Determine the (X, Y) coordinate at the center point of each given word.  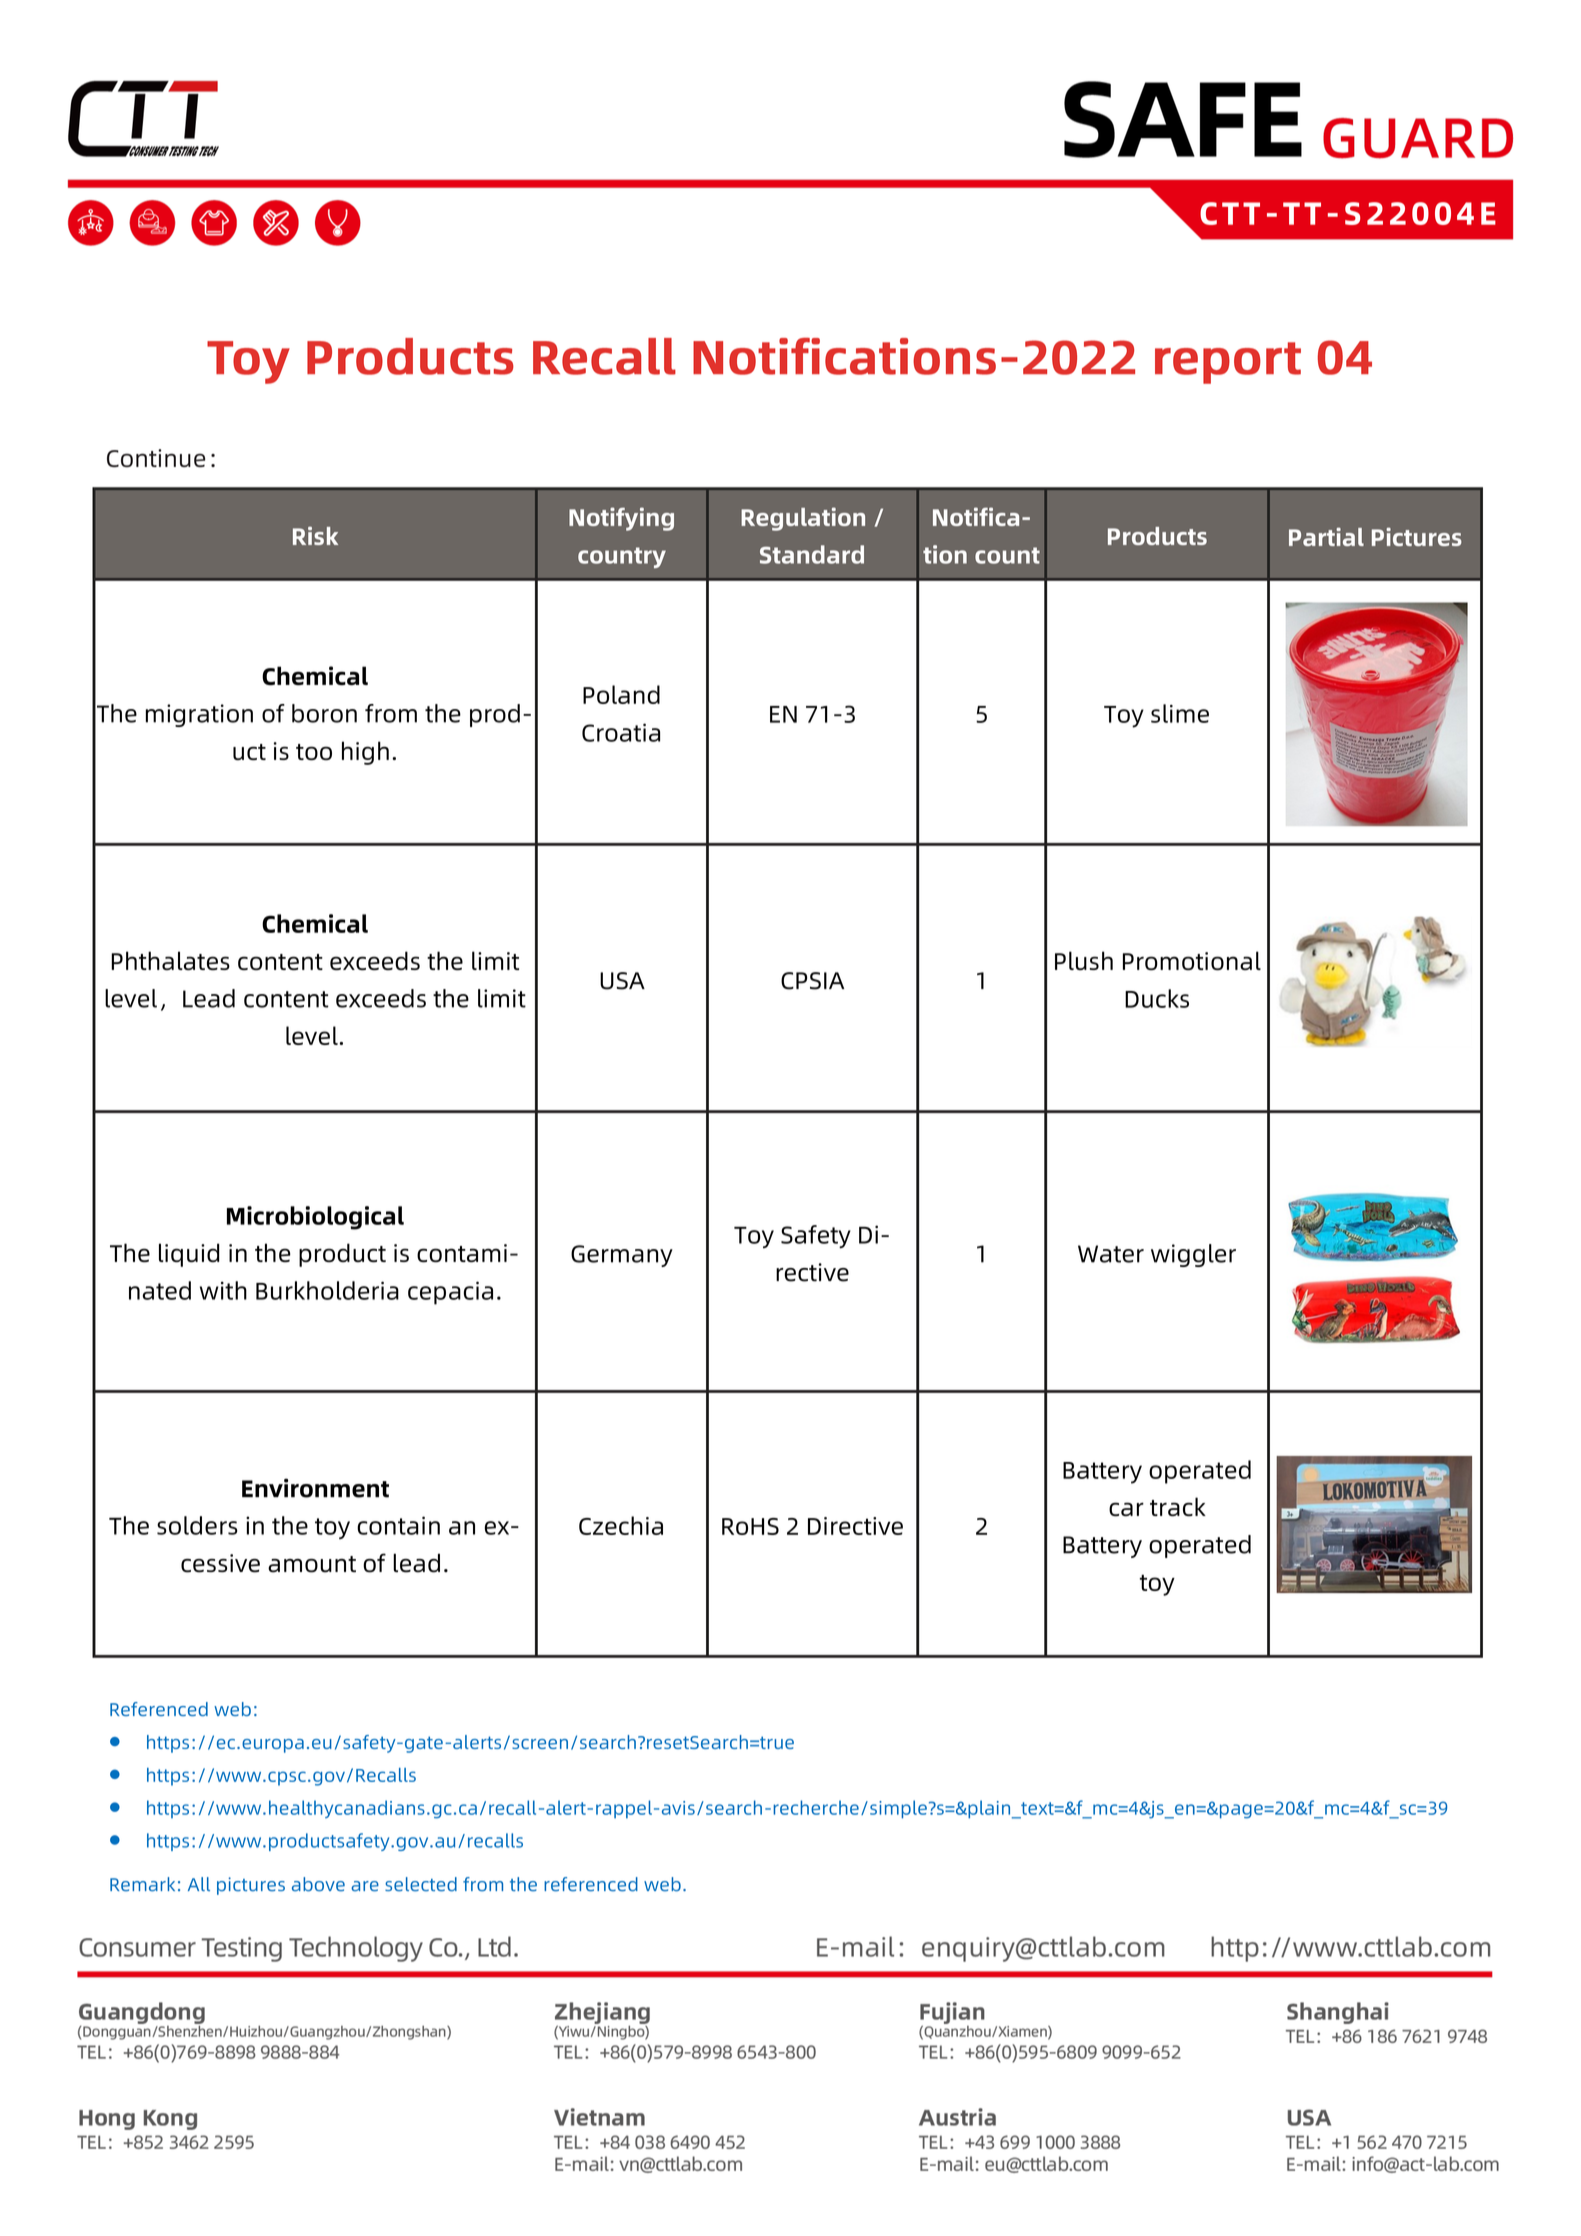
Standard (812, 554)
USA (622, 981)
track (1178, 1506)
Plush (1084, 960)
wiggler (1193, 1255)
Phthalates (170, 960)
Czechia (621, 1525)
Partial (1326, 536)
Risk (315, 535)
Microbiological (315, 1218)
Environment (315, 1488)
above (318, 1884)
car (1126, 1509)
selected (421, 1884)
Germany (622, 1256)
